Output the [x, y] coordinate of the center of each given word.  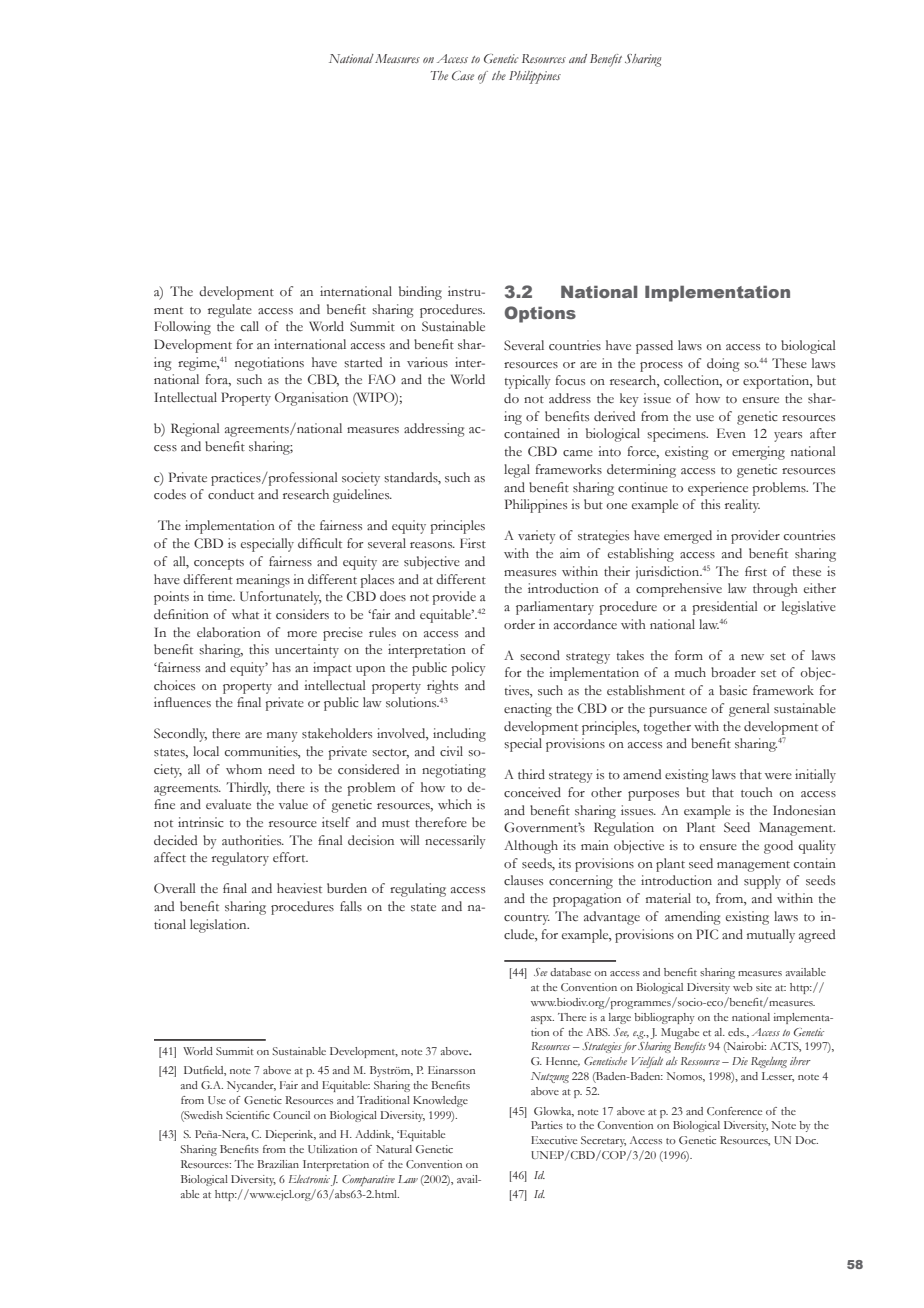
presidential [725, 608]
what [245, 614]
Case [463, 76]
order [519, 624]
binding [420, 293]
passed [654, 347]
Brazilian [278, 1164]
